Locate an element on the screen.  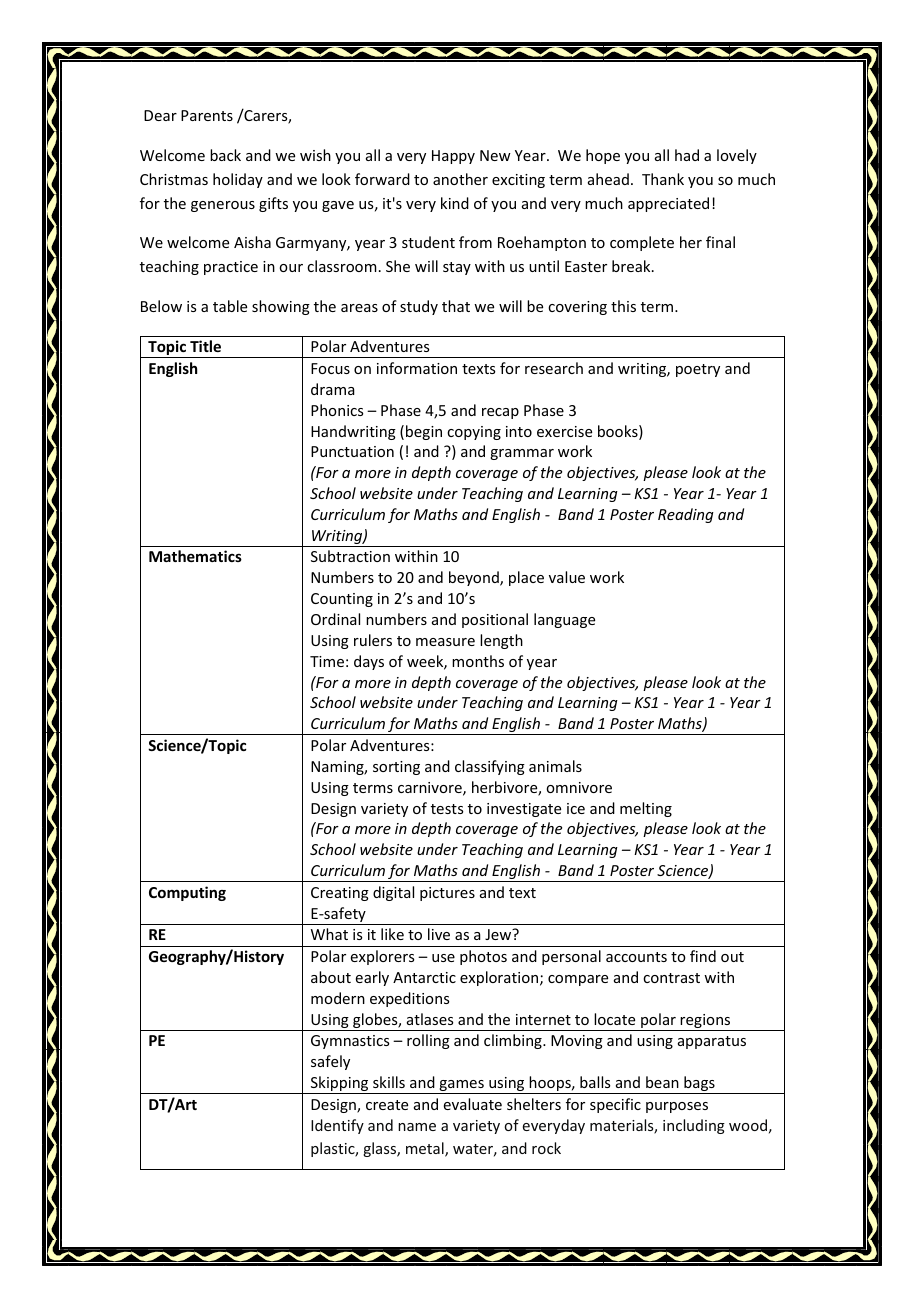
tests is located at coordinates (447, 809).
